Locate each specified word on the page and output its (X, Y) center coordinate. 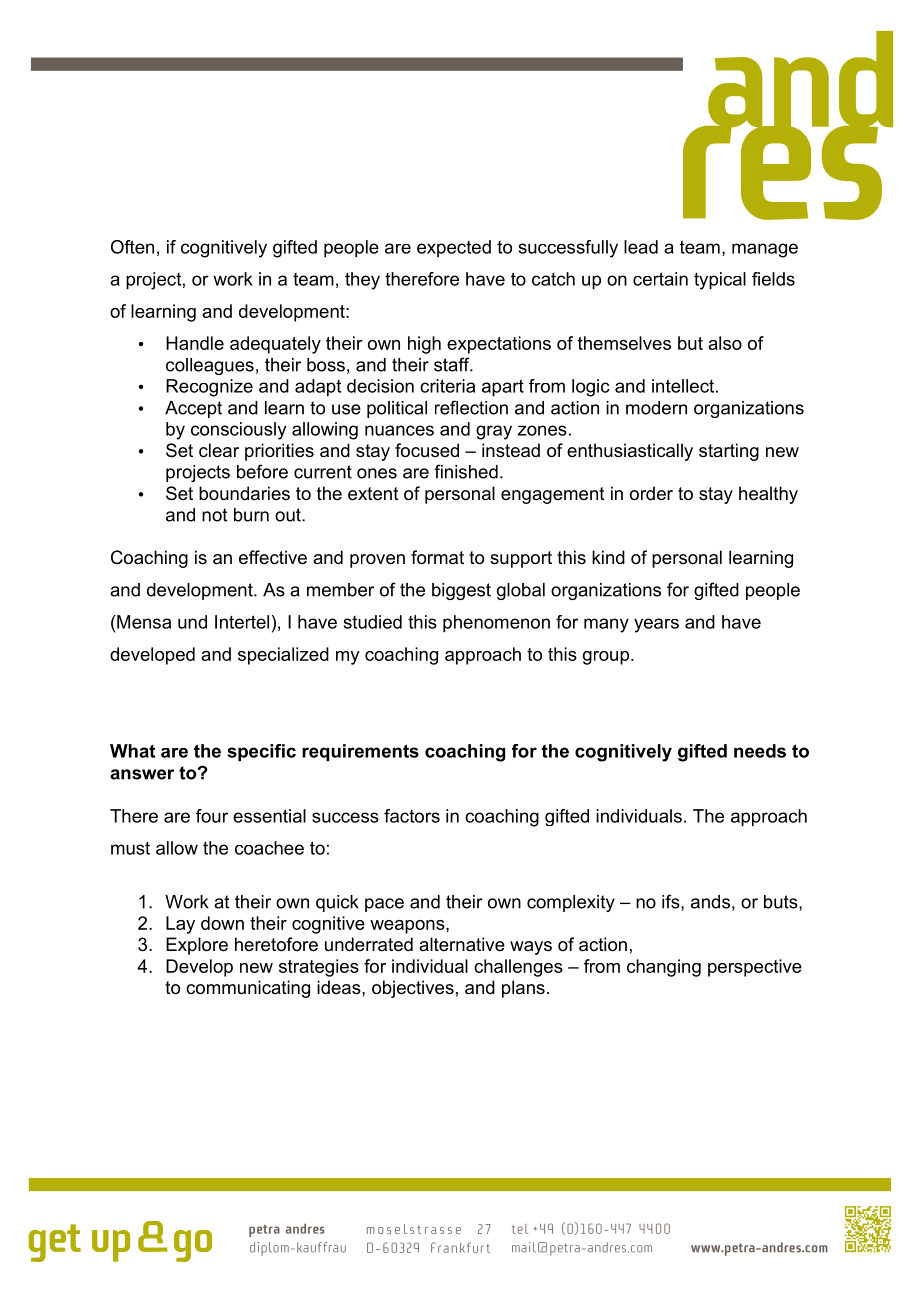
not (214, 515)
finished (466, 471)
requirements (360, 752)
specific (261, 752)
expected (454, 248)
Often (132, 247)
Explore (197, 946)
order (651, 493)
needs (760, 751)
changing (664, 968)
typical (720, 281)
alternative (462, 944)
